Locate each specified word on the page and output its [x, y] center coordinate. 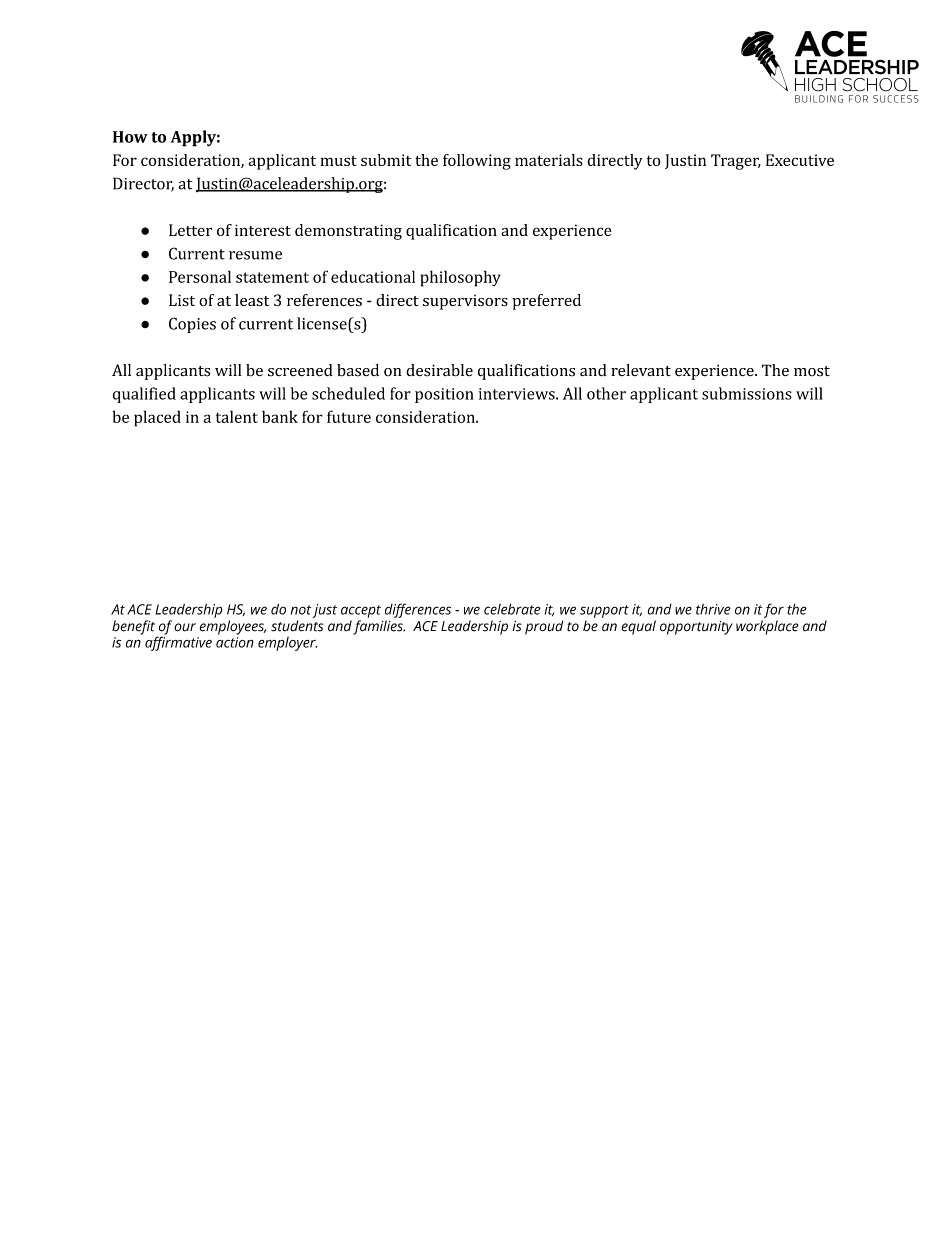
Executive [800, 160]
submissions [747, 393]
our [185, 627]
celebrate [512, 609]
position [444, 395]
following [477, 162]
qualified [144, 395]
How [130, 137]
